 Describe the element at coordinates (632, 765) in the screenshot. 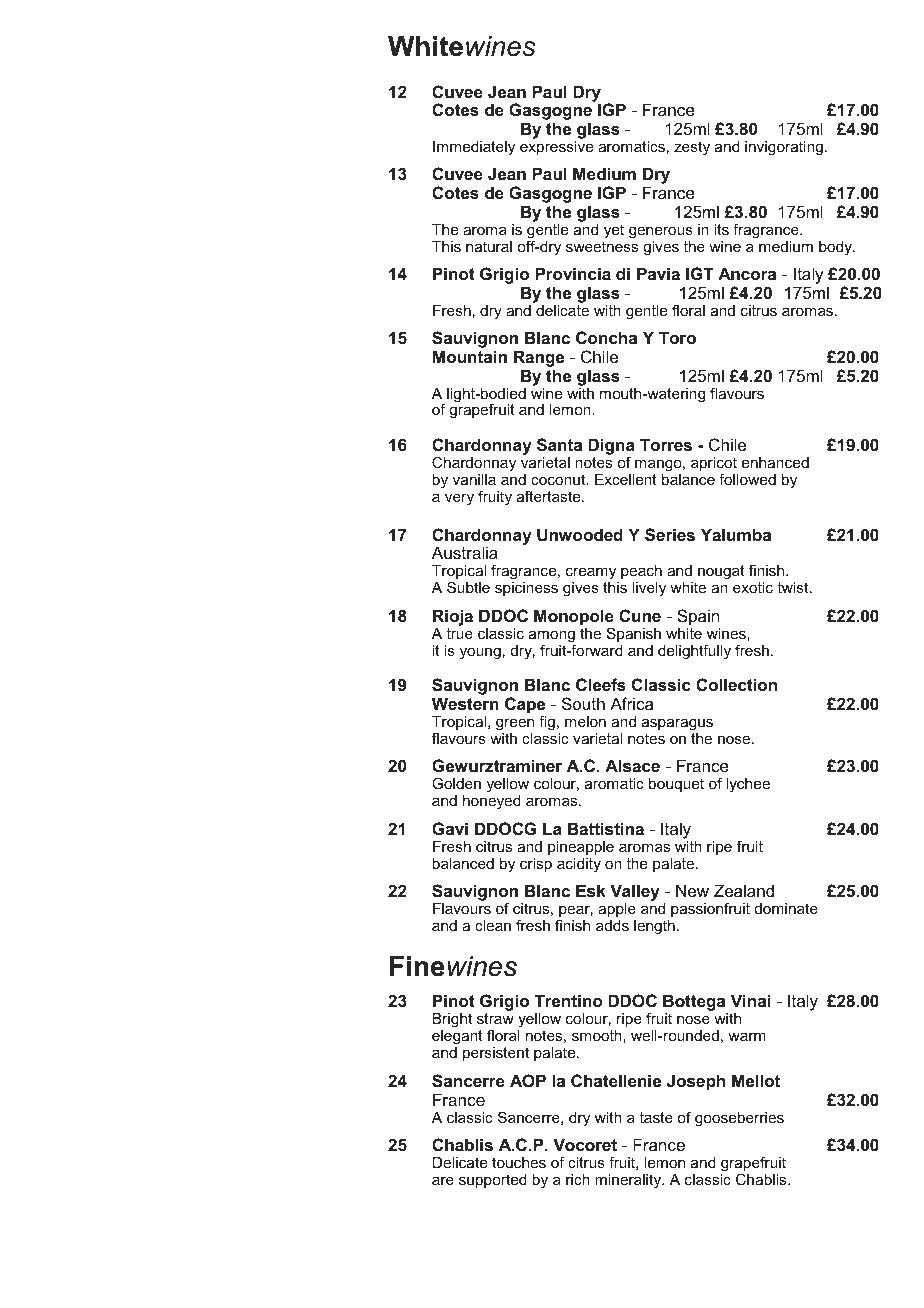

I see `Alsace` at that location.
